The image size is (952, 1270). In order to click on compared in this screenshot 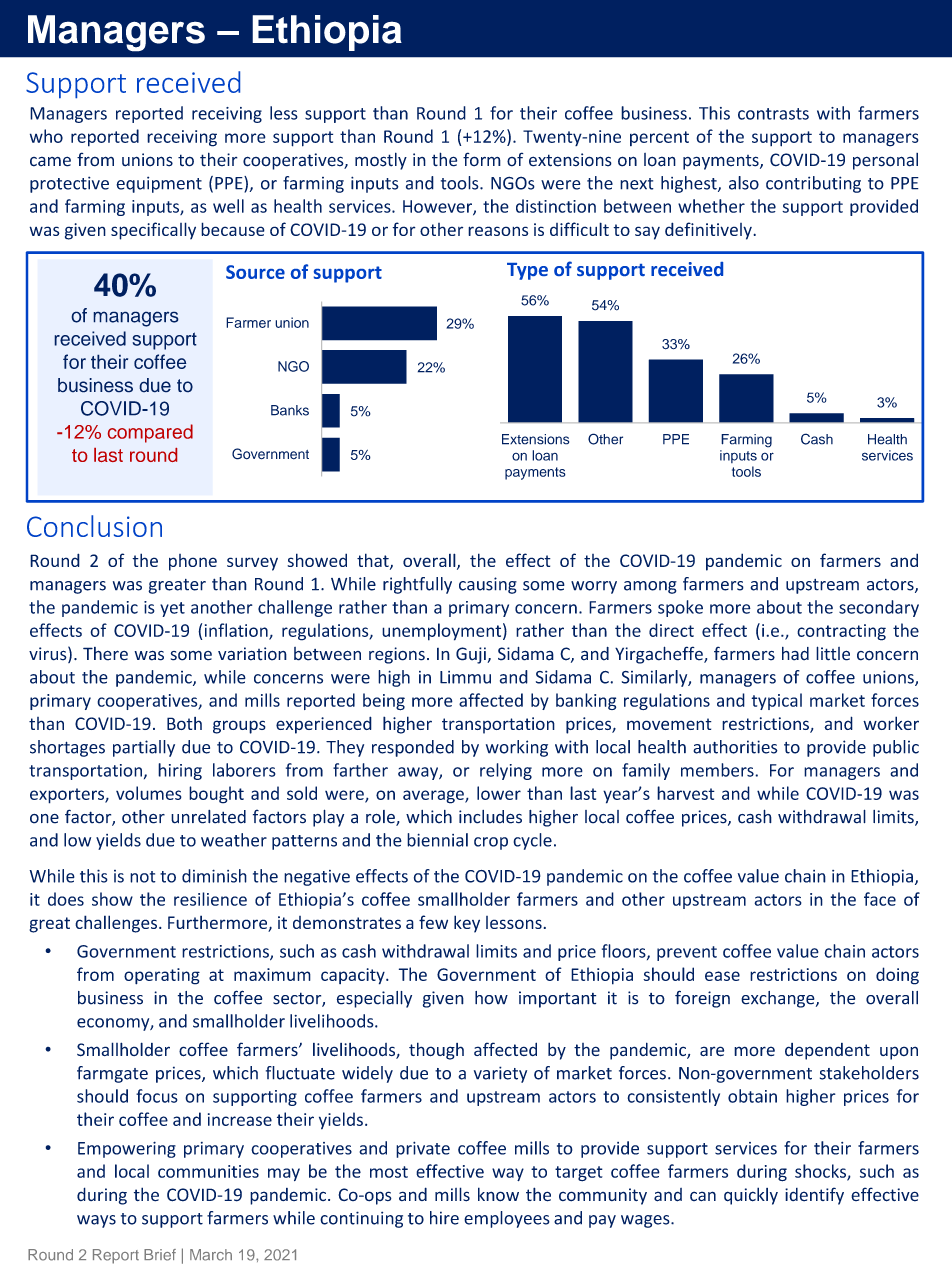, I will do `click(150, 433)`.
